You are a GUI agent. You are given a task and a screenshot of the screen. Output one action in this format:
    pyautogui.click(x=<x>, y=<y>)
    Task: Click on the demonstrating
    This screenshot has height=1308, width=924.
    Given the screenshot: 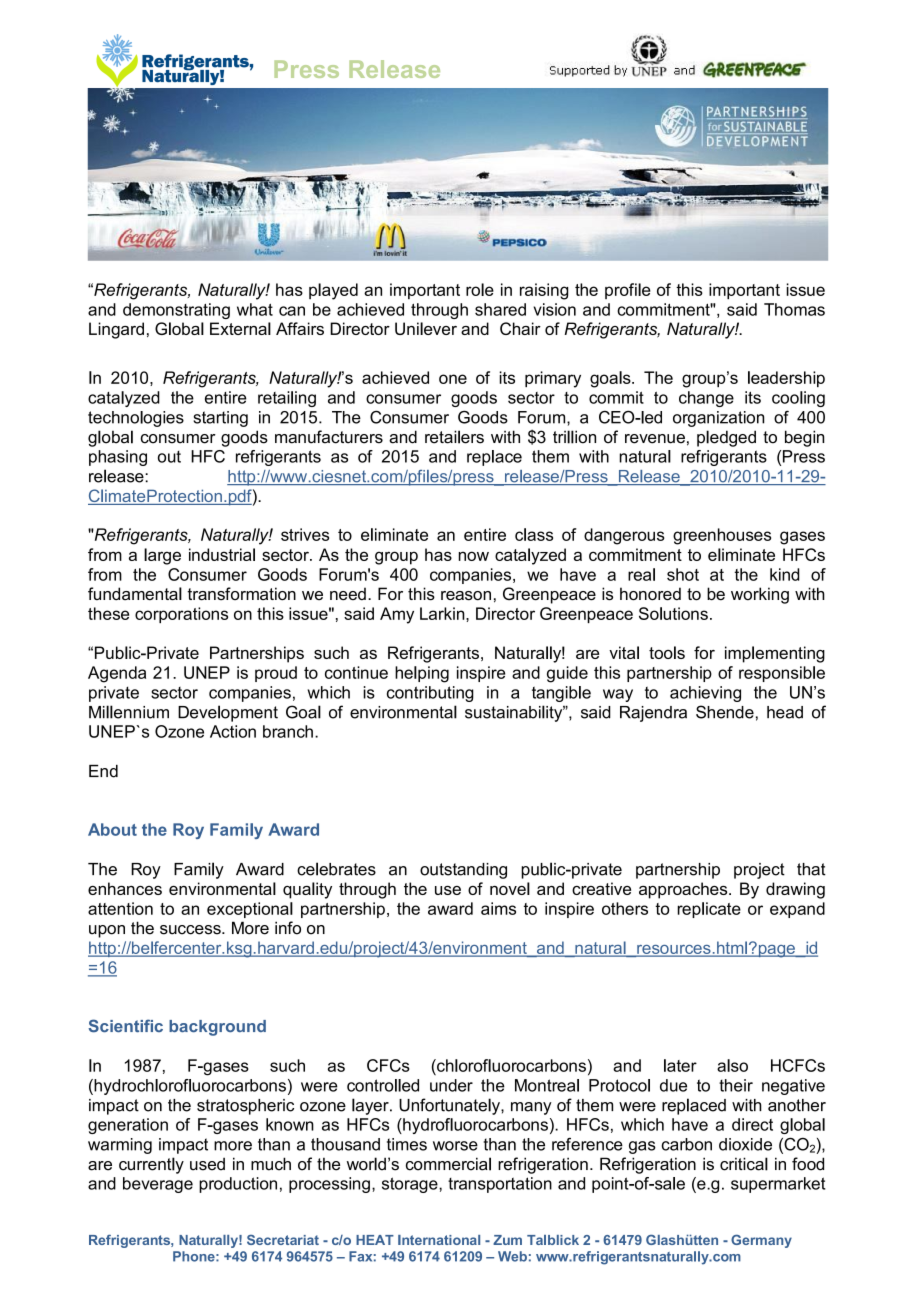 What is the action you would take?
    pyautogui.click(x=176, y=311)
